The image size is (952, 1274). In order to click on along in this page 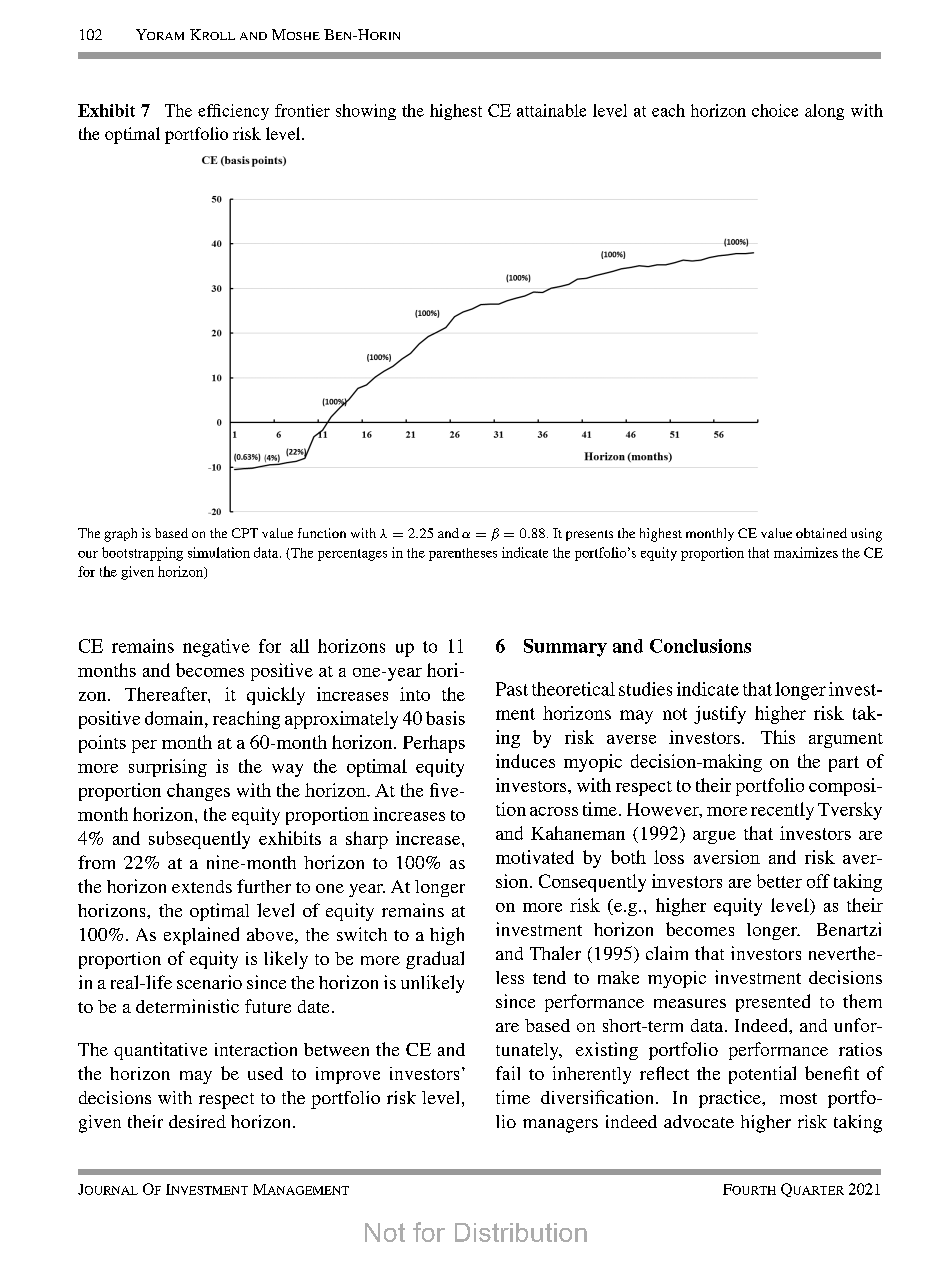, I will do `click(824, 112)`.
